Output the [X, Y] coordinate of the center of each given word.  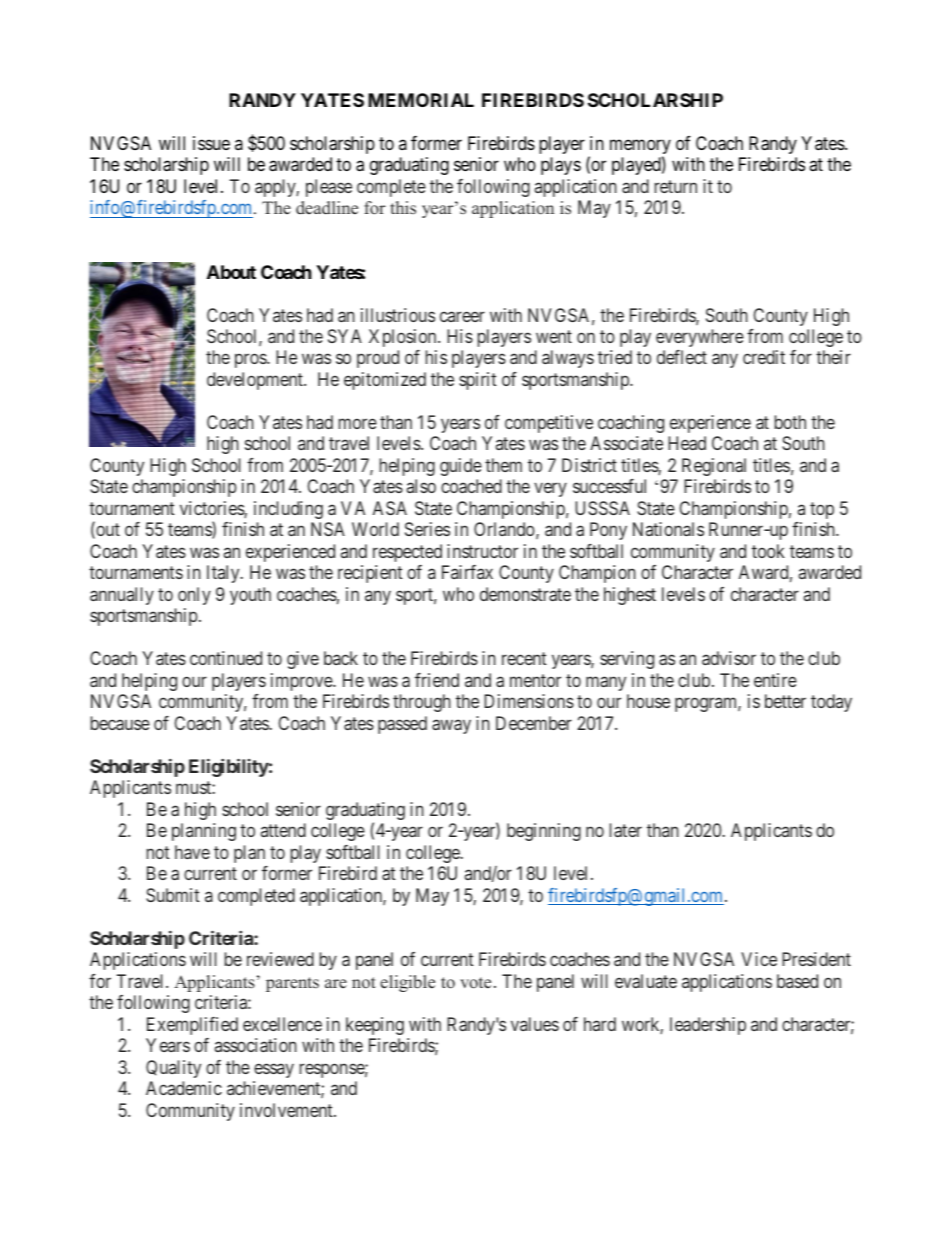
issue [211, 143]
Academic [184, 1088]
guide [461, 467]
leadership [708, 1026]
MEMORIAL [421, 100]
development [256, 381]
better [785, 701]
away [451, 726]
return [676, 186]
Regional [714, 467]
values [535, 1024]
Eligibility [229, 767]
